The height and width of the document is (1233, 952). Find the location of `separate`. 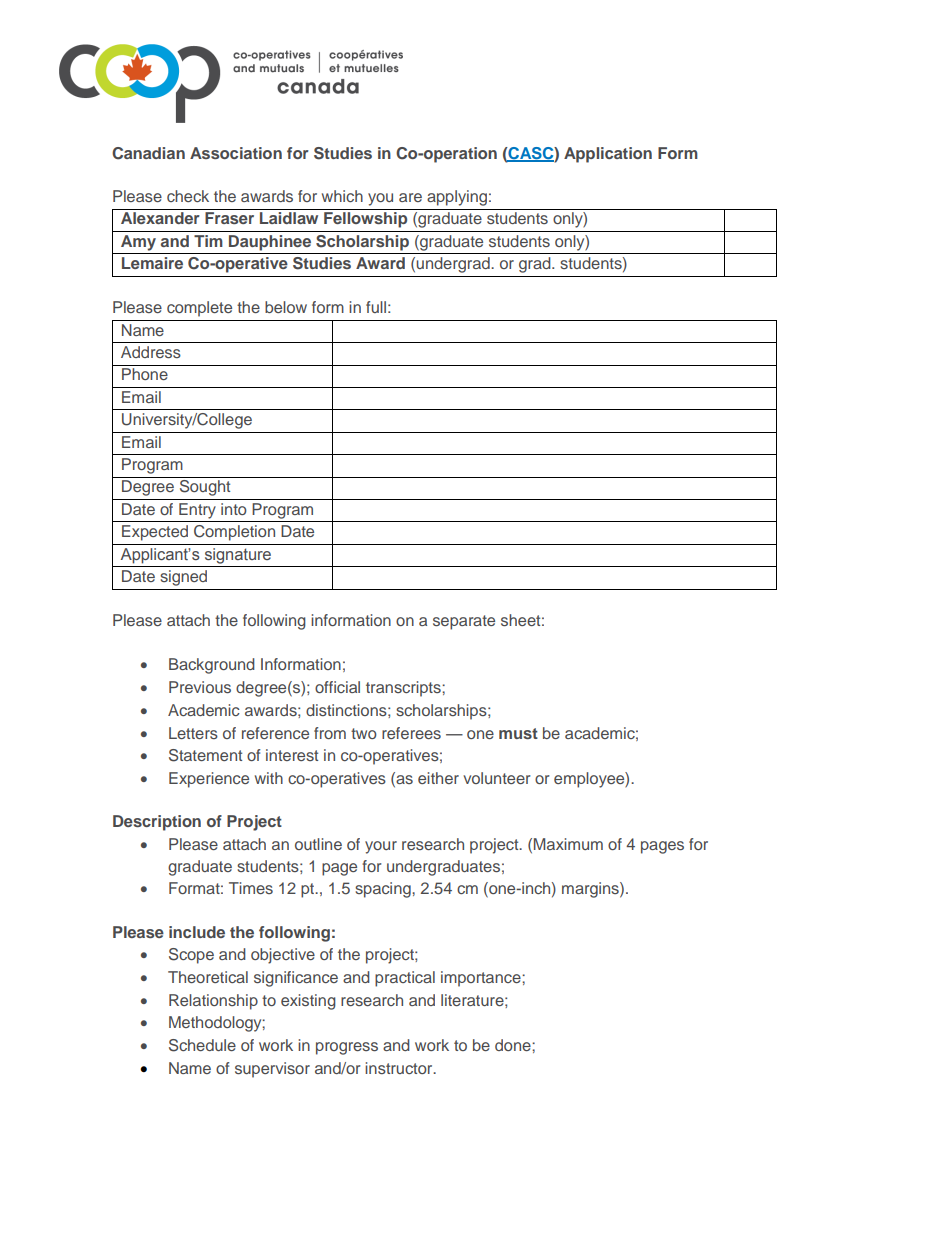

separate is located at coordinates (464, 622).
